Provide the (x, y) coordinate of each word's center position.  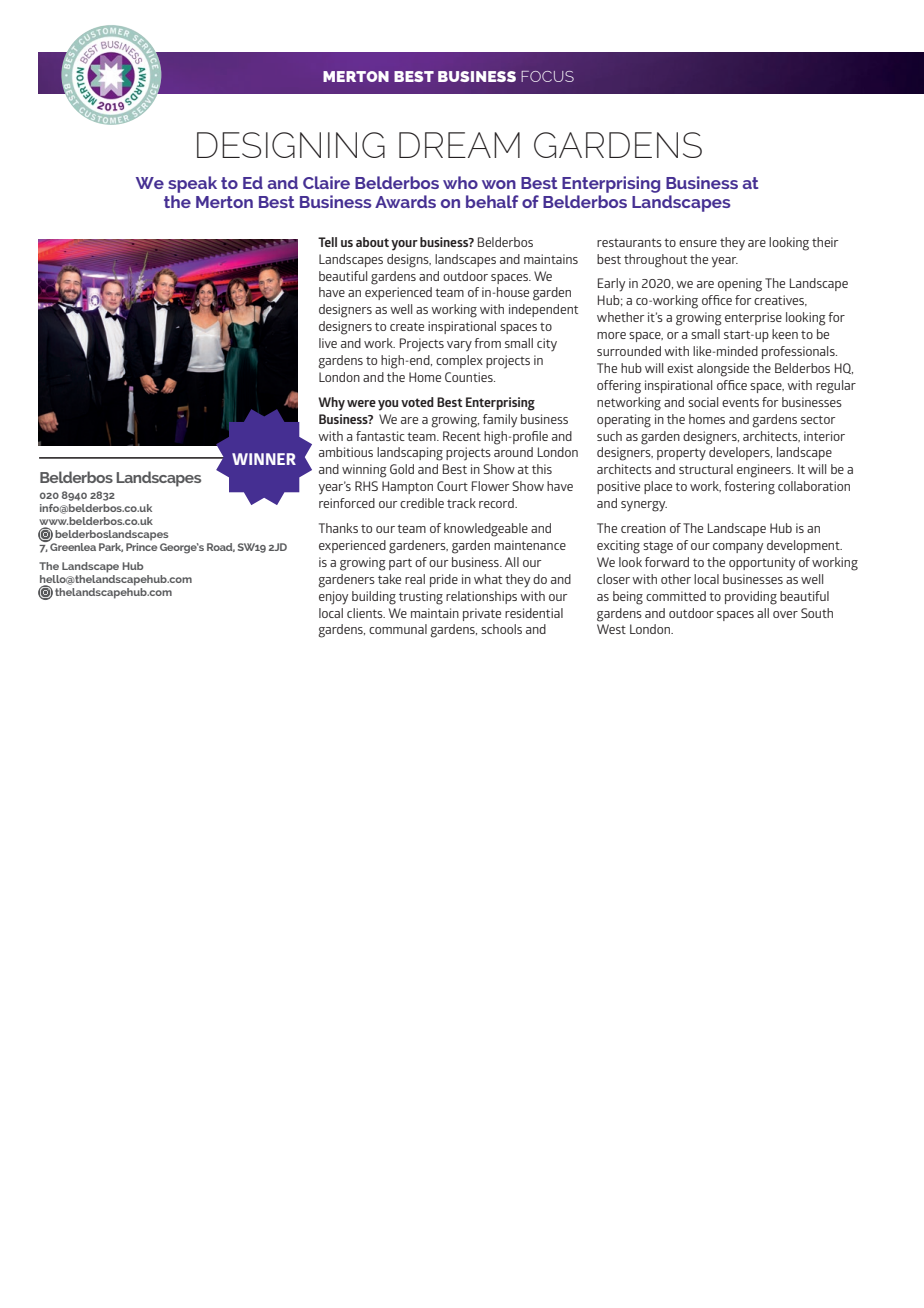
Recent (462, 436)
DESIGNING (291, 145)
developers (740, 453)
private (482, 614)
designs (409, 261)
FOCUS (547, 76)
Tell (327, 242)
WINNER (264, 459)
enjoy (333, 598)
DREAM (459, 145)
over (785, 614)
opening (740, 285)
